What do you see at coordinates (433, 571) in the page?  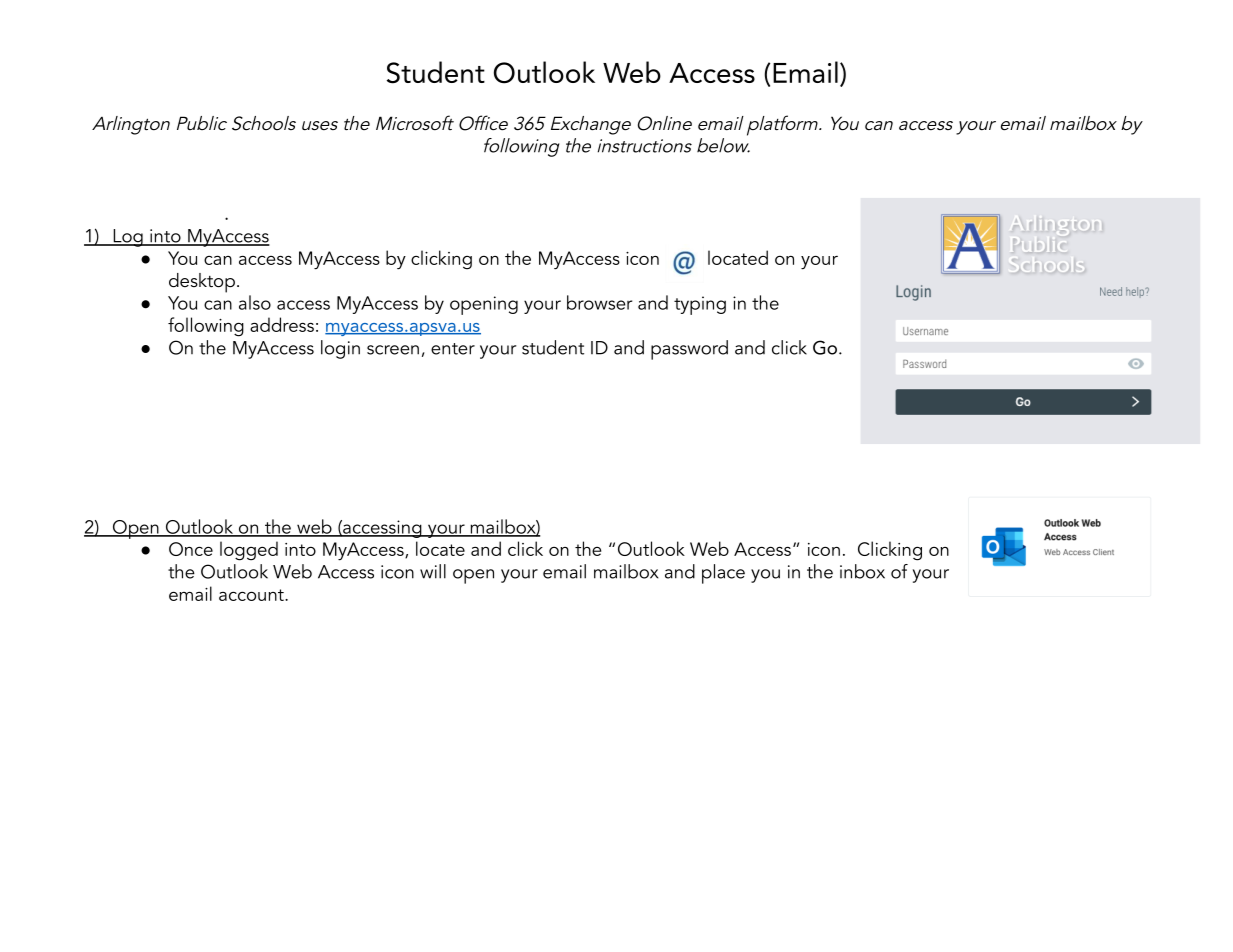 I see `will` at bounding box center [433, 571].
